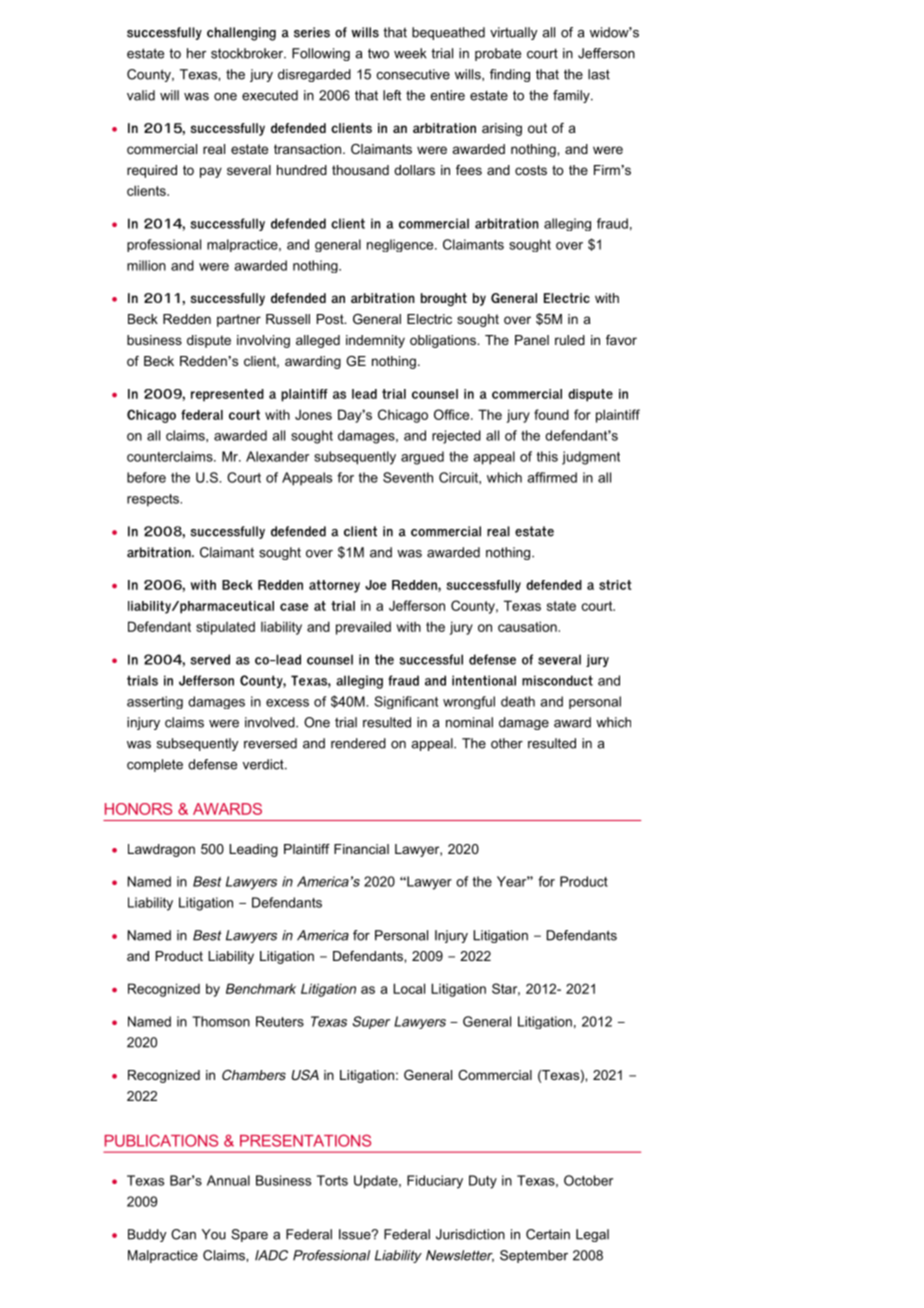  Describe the element at coordinates (138, 809) in the screenshot. I see `HONORS` at that location.
